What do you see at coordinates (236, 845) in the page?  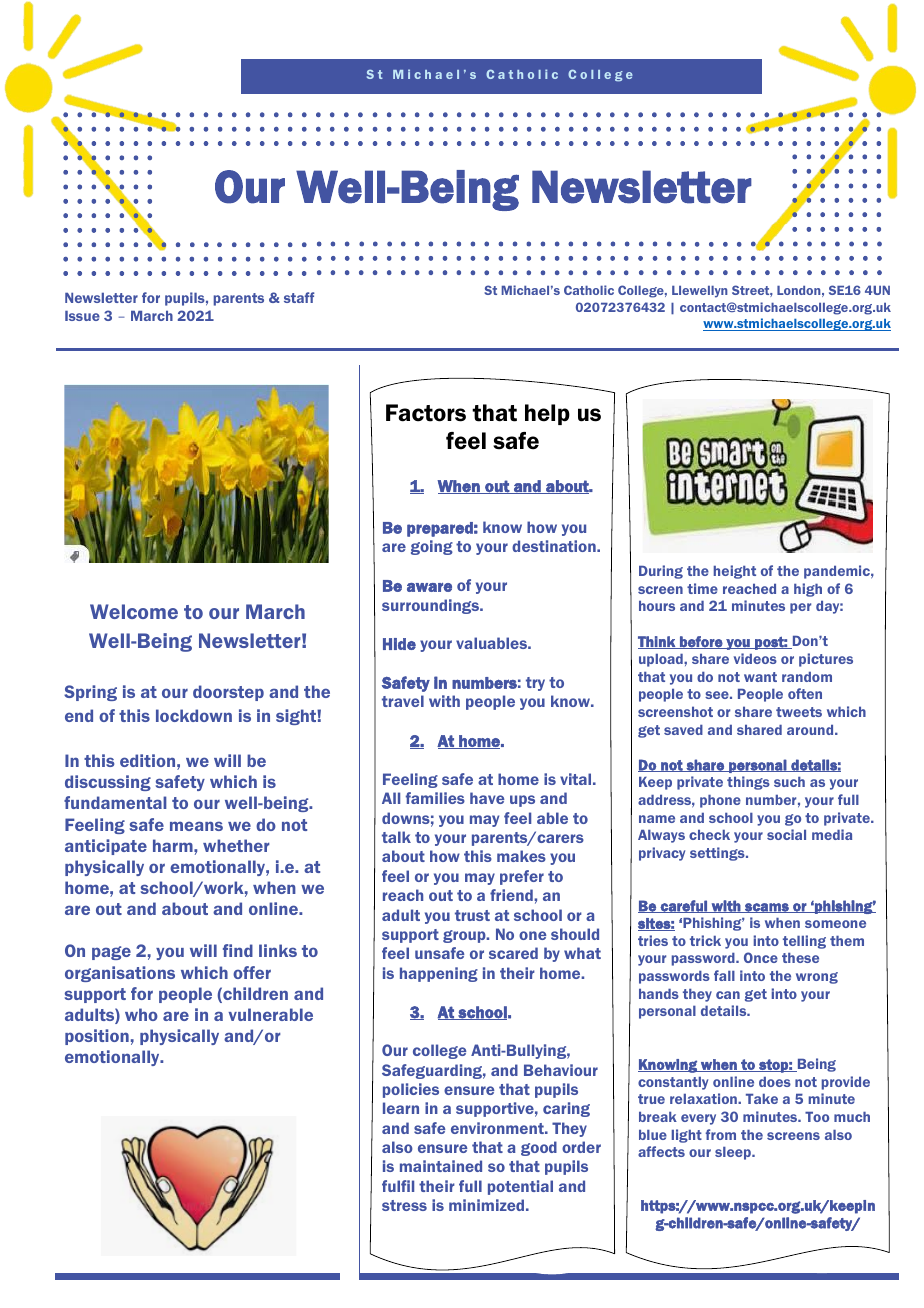 I see `whether` at bounding box center [236, 845].
